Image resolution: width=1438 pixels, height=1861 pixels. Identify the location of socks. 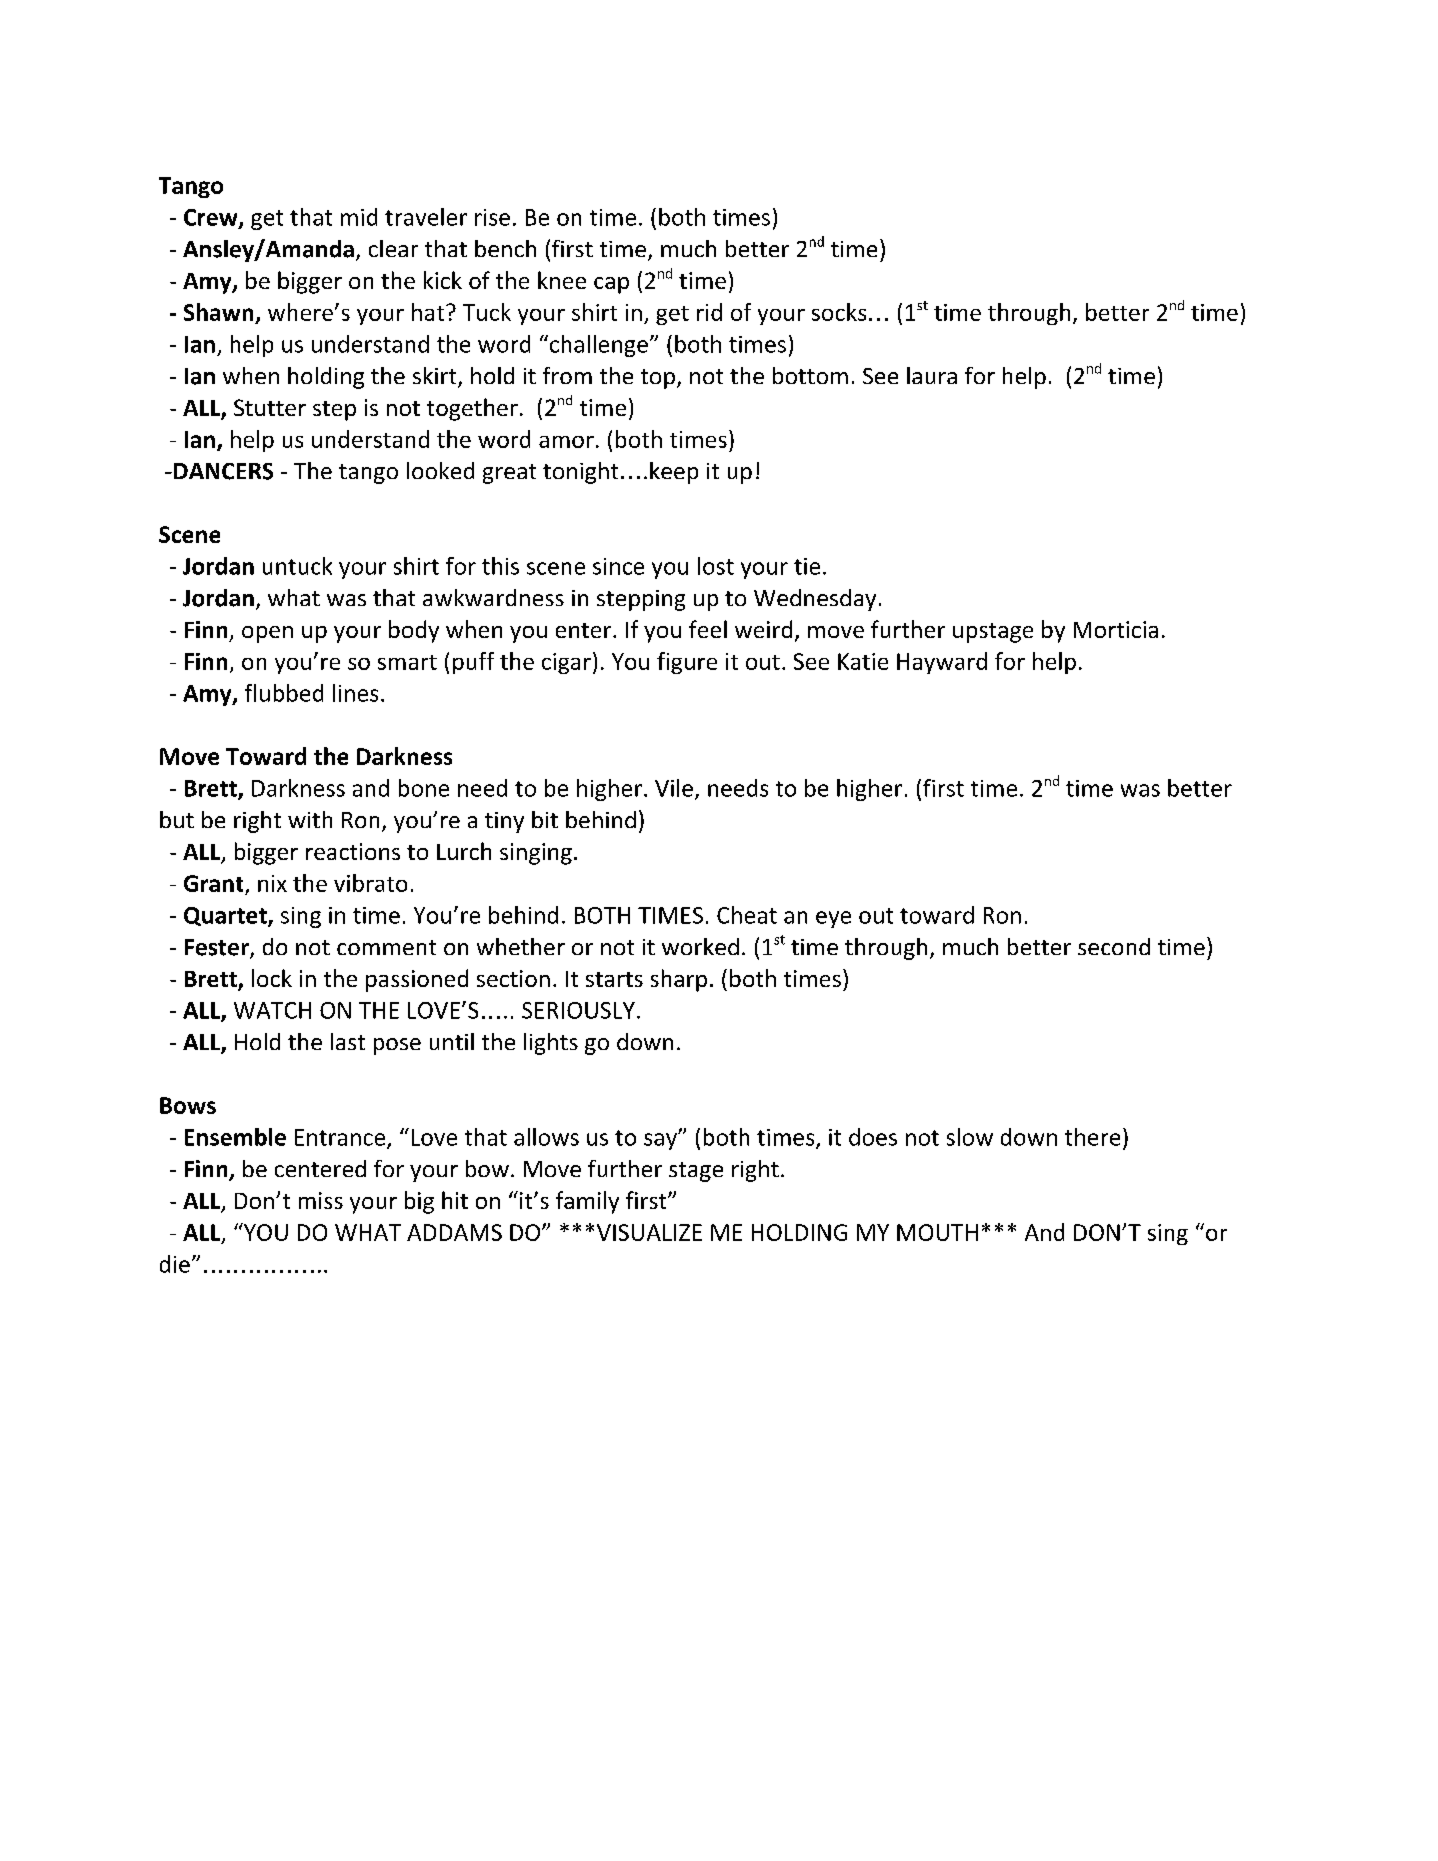
(839, 312).
